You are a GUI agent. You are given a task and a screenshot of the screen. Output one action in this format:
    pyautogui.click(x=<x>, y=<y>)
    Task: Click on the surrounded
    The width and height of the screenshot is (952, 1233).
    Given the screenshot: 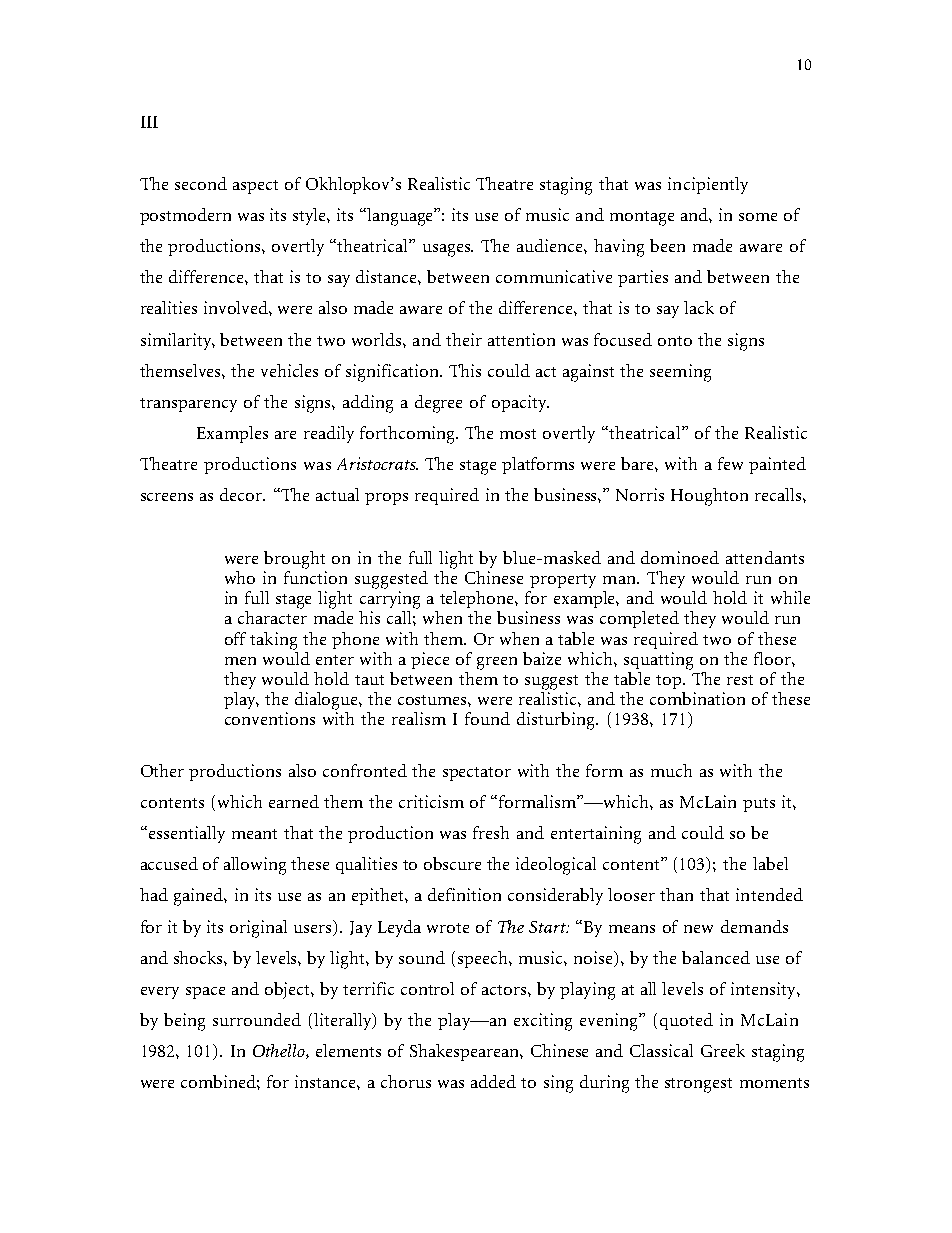 What is the action you would take?
    pyautogui.click(x=257, y=1019)
